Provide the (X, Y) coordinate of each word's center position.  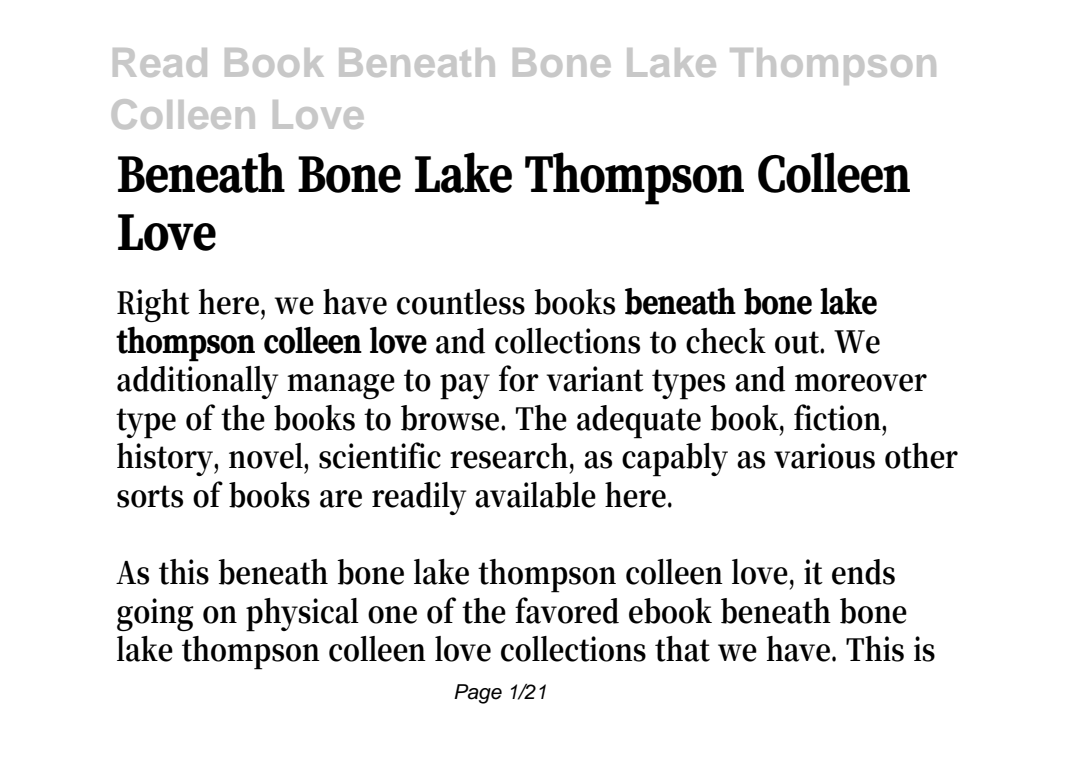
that (682, 649)
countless (461, 302)
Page (478, 694)
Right (153, 306)
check (726, 341)
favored (567, 610)
